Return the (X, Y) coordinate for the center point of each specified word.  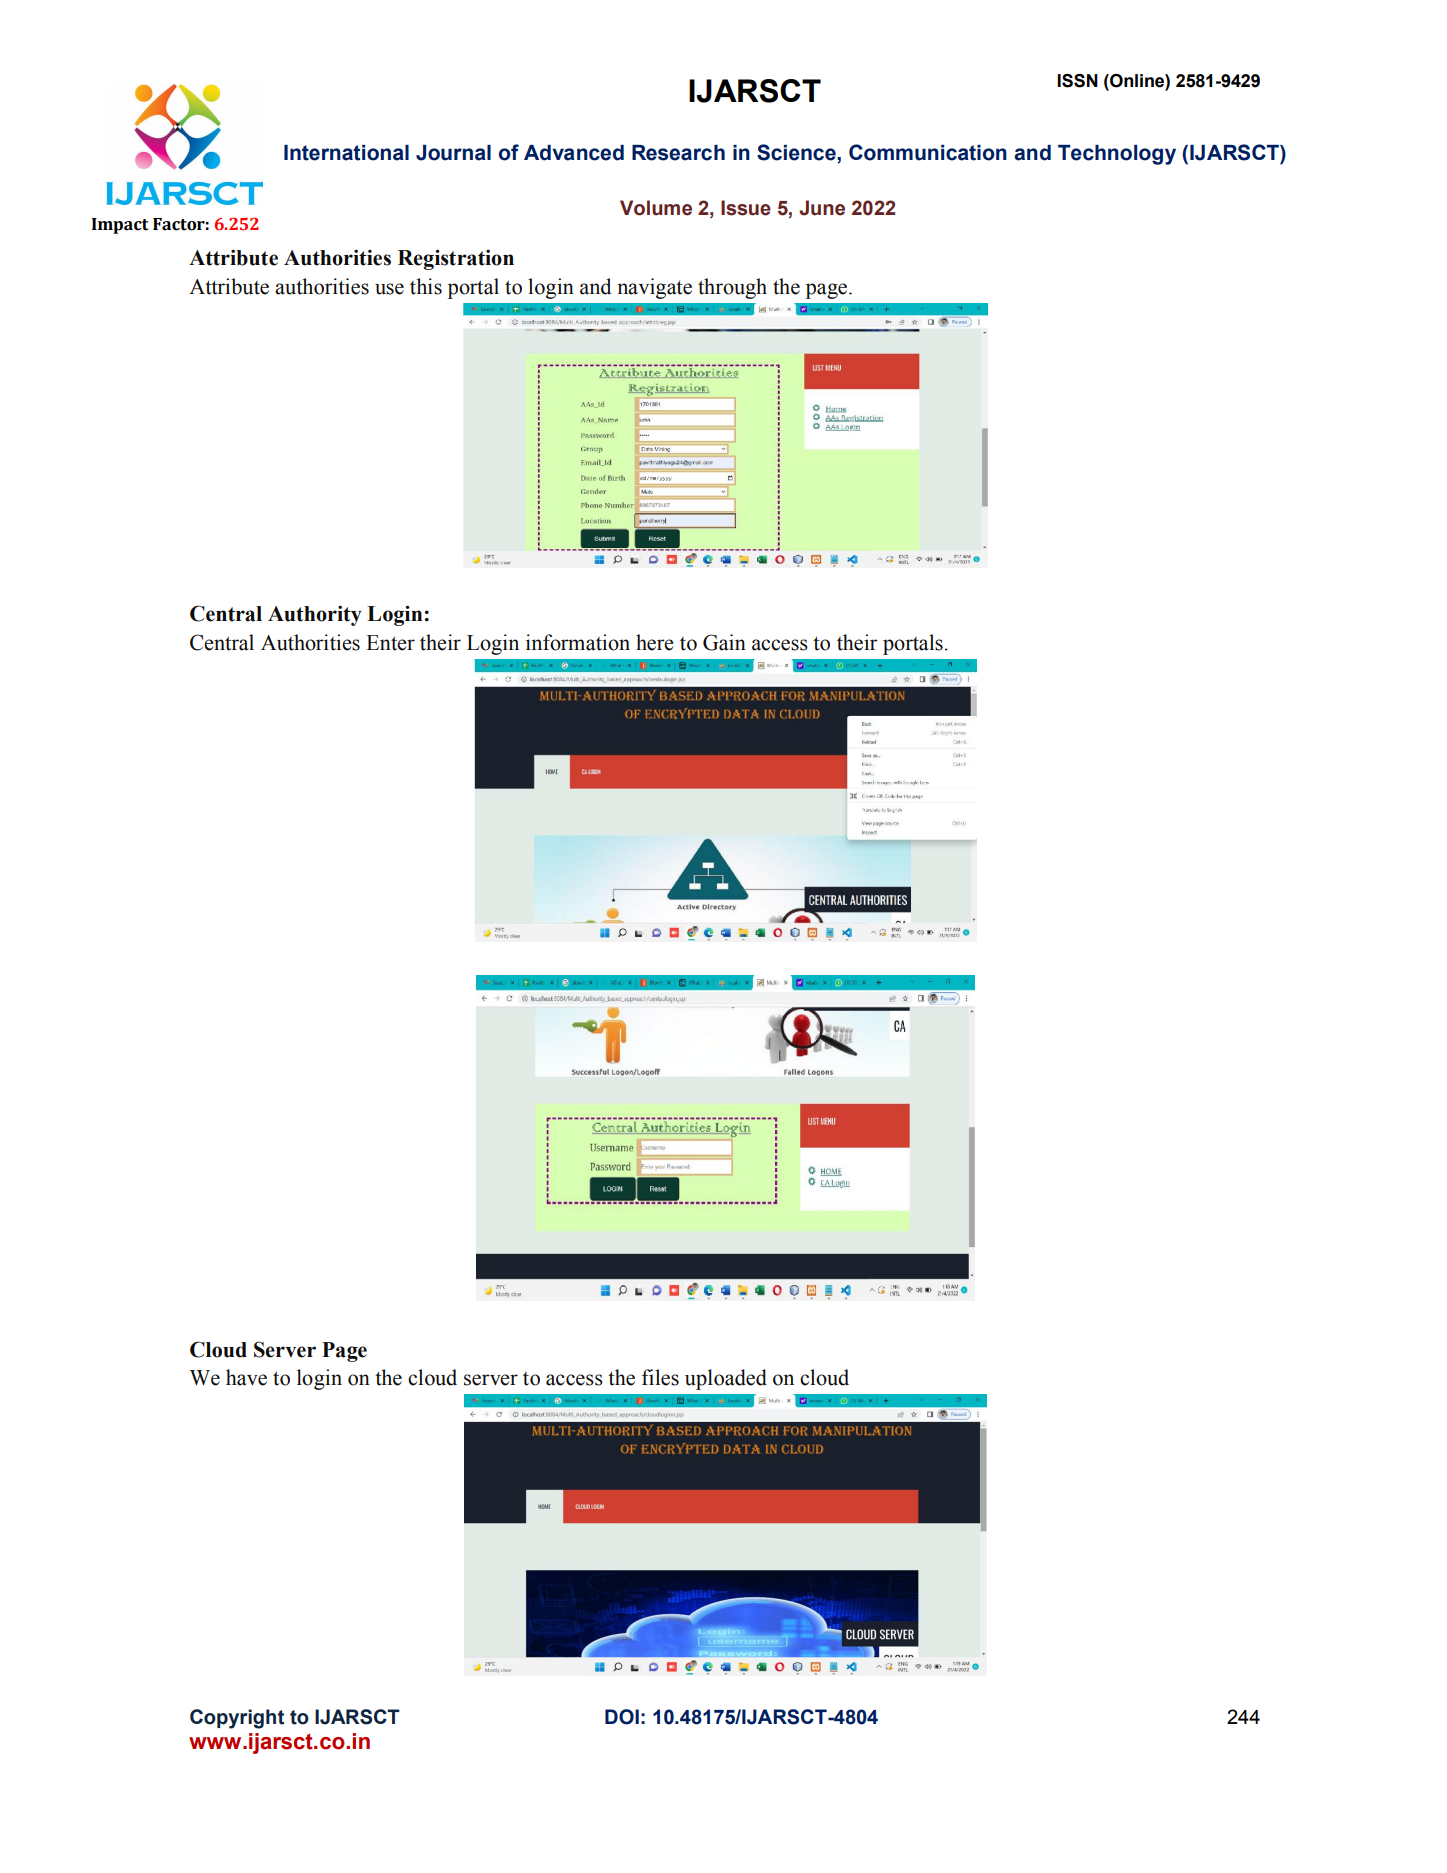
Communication (928, 152)
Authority (315, 616)
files (660, 1377)
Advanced (574, 153)
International (346, 153)
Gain (724, 642)
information (578, 642)
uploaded (726, 1379)
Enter (390, 643)
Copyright (237, 1719)
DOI (622, 1717)
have (246, 1377)
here (655, 642)
